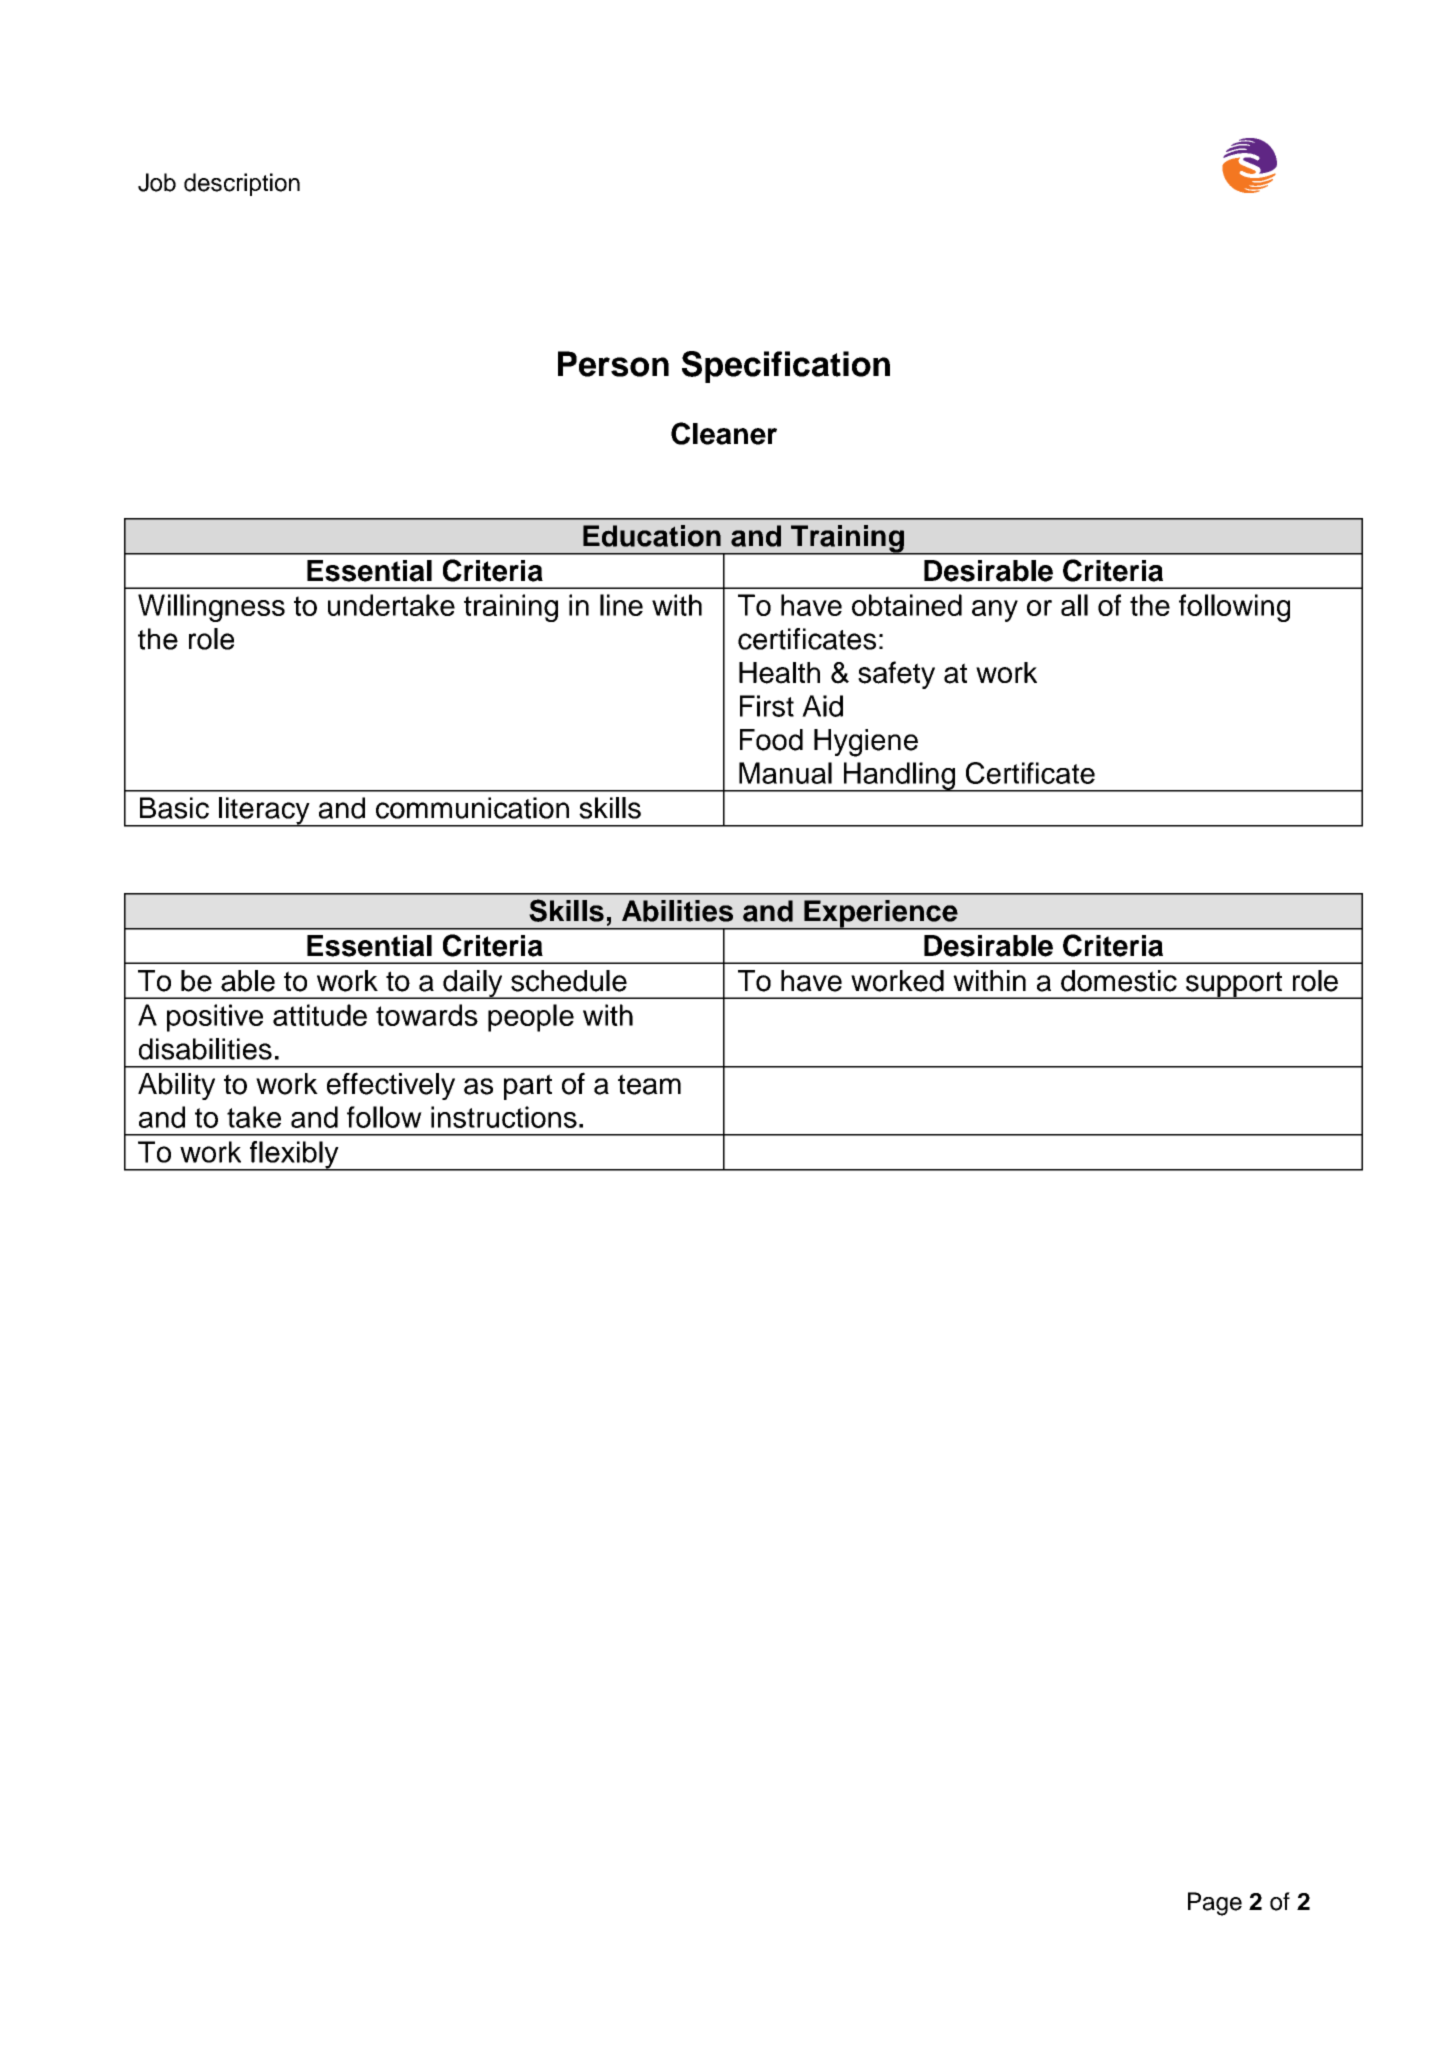 Image resolution: width=1448 pixels, height=2047 pixels. What do you see at coordinates (613, 364) in the screenshot?
I see `Person` at bounding box center [613, 364].
